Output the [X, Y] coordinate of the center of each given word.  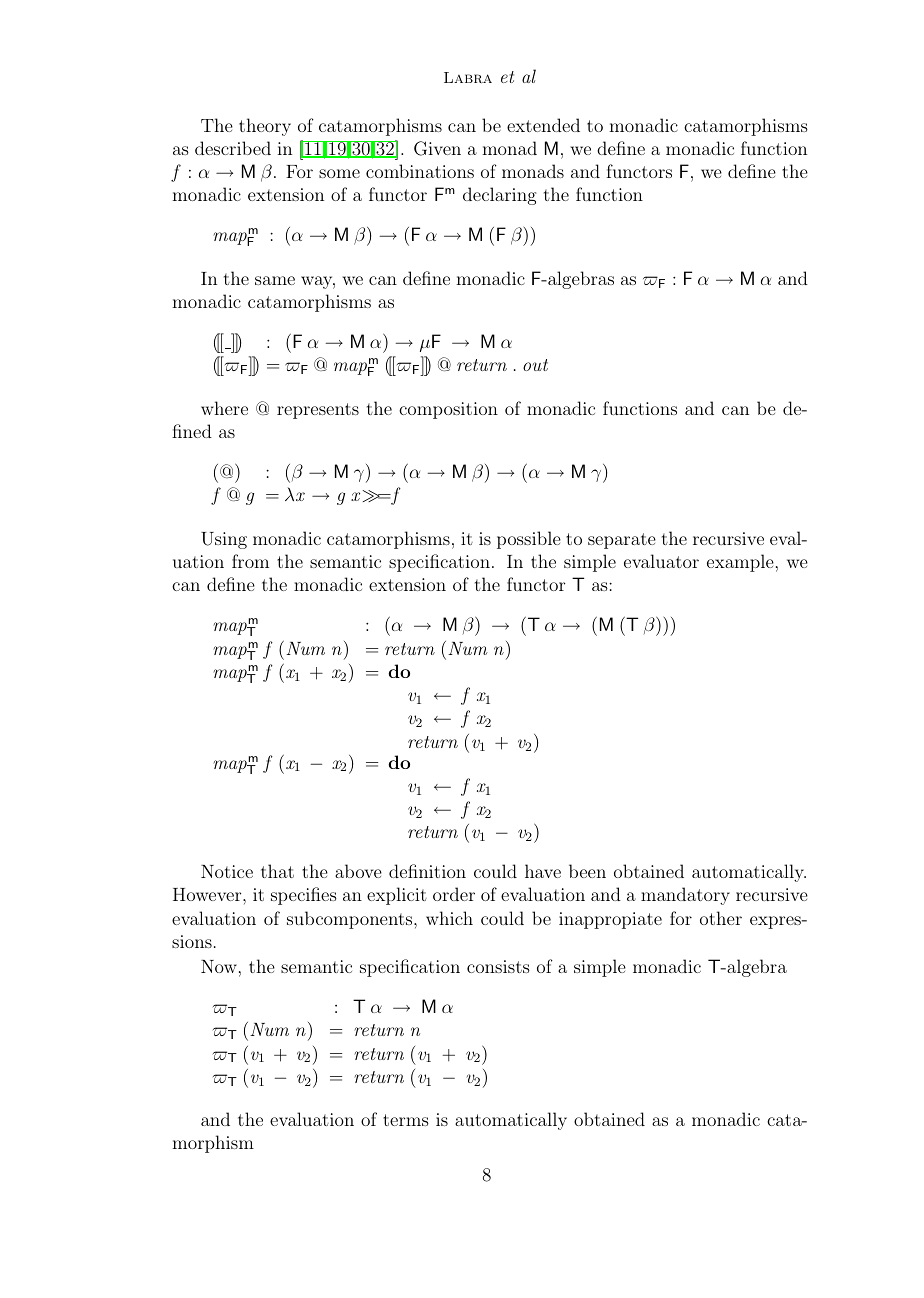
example [740, 563]
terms [406, 1120]
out [535, 365]
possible [529, 540]
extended [543, 125]
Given [437, 148]
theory [265, 127]
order [454, 894]
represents [318, 411]
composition [448, 410]
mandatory [685, 896]
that [277, 871]
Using [224, 540]
